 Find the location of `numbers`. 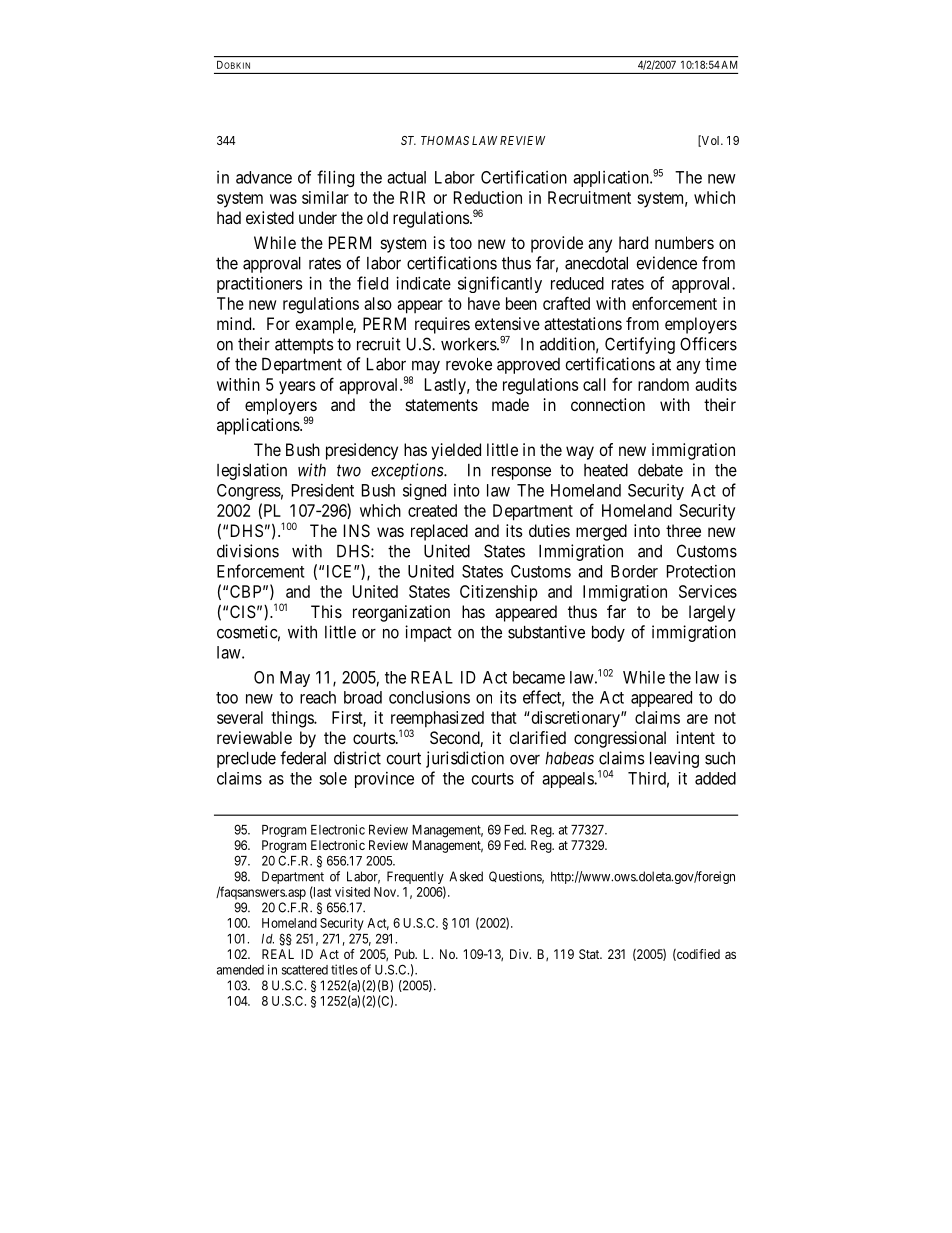

numbers is located at coordinates (684, 242).
